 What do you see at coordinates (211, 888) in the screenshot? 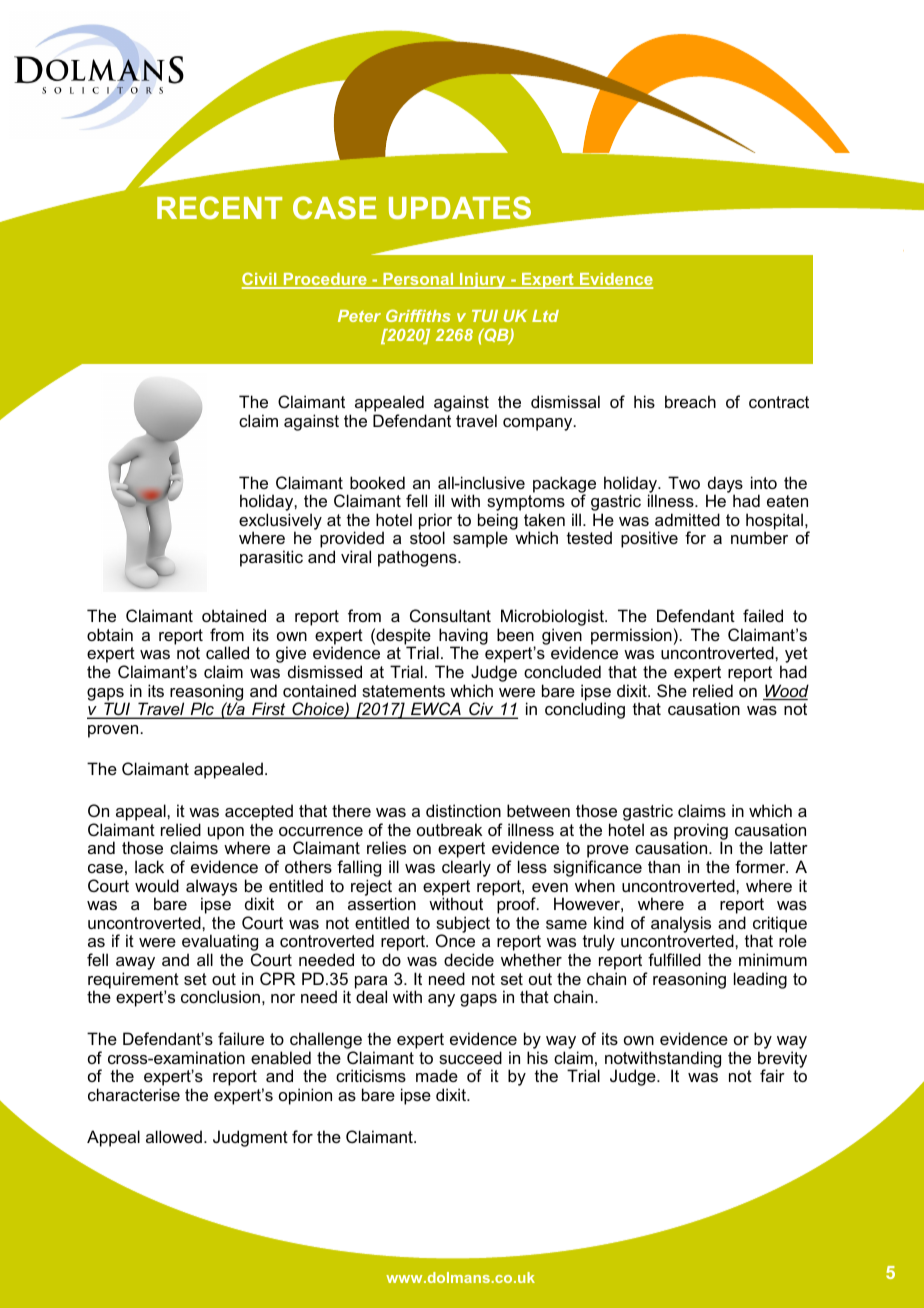
I see `always` at bounding box center [211, 888].
